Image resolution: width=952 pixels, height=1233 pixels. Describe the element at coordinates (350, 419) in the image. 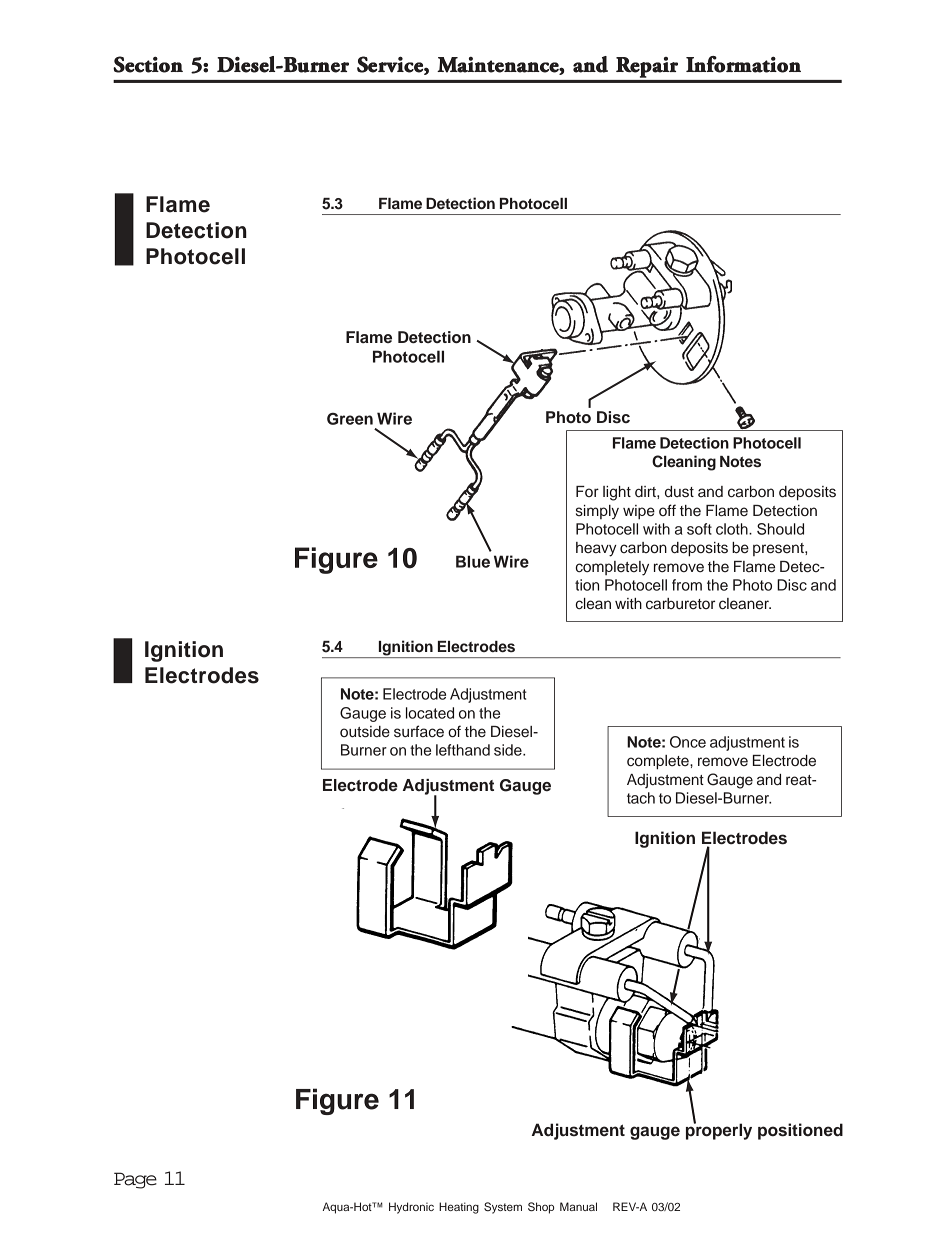

I see `Green` at that location.
